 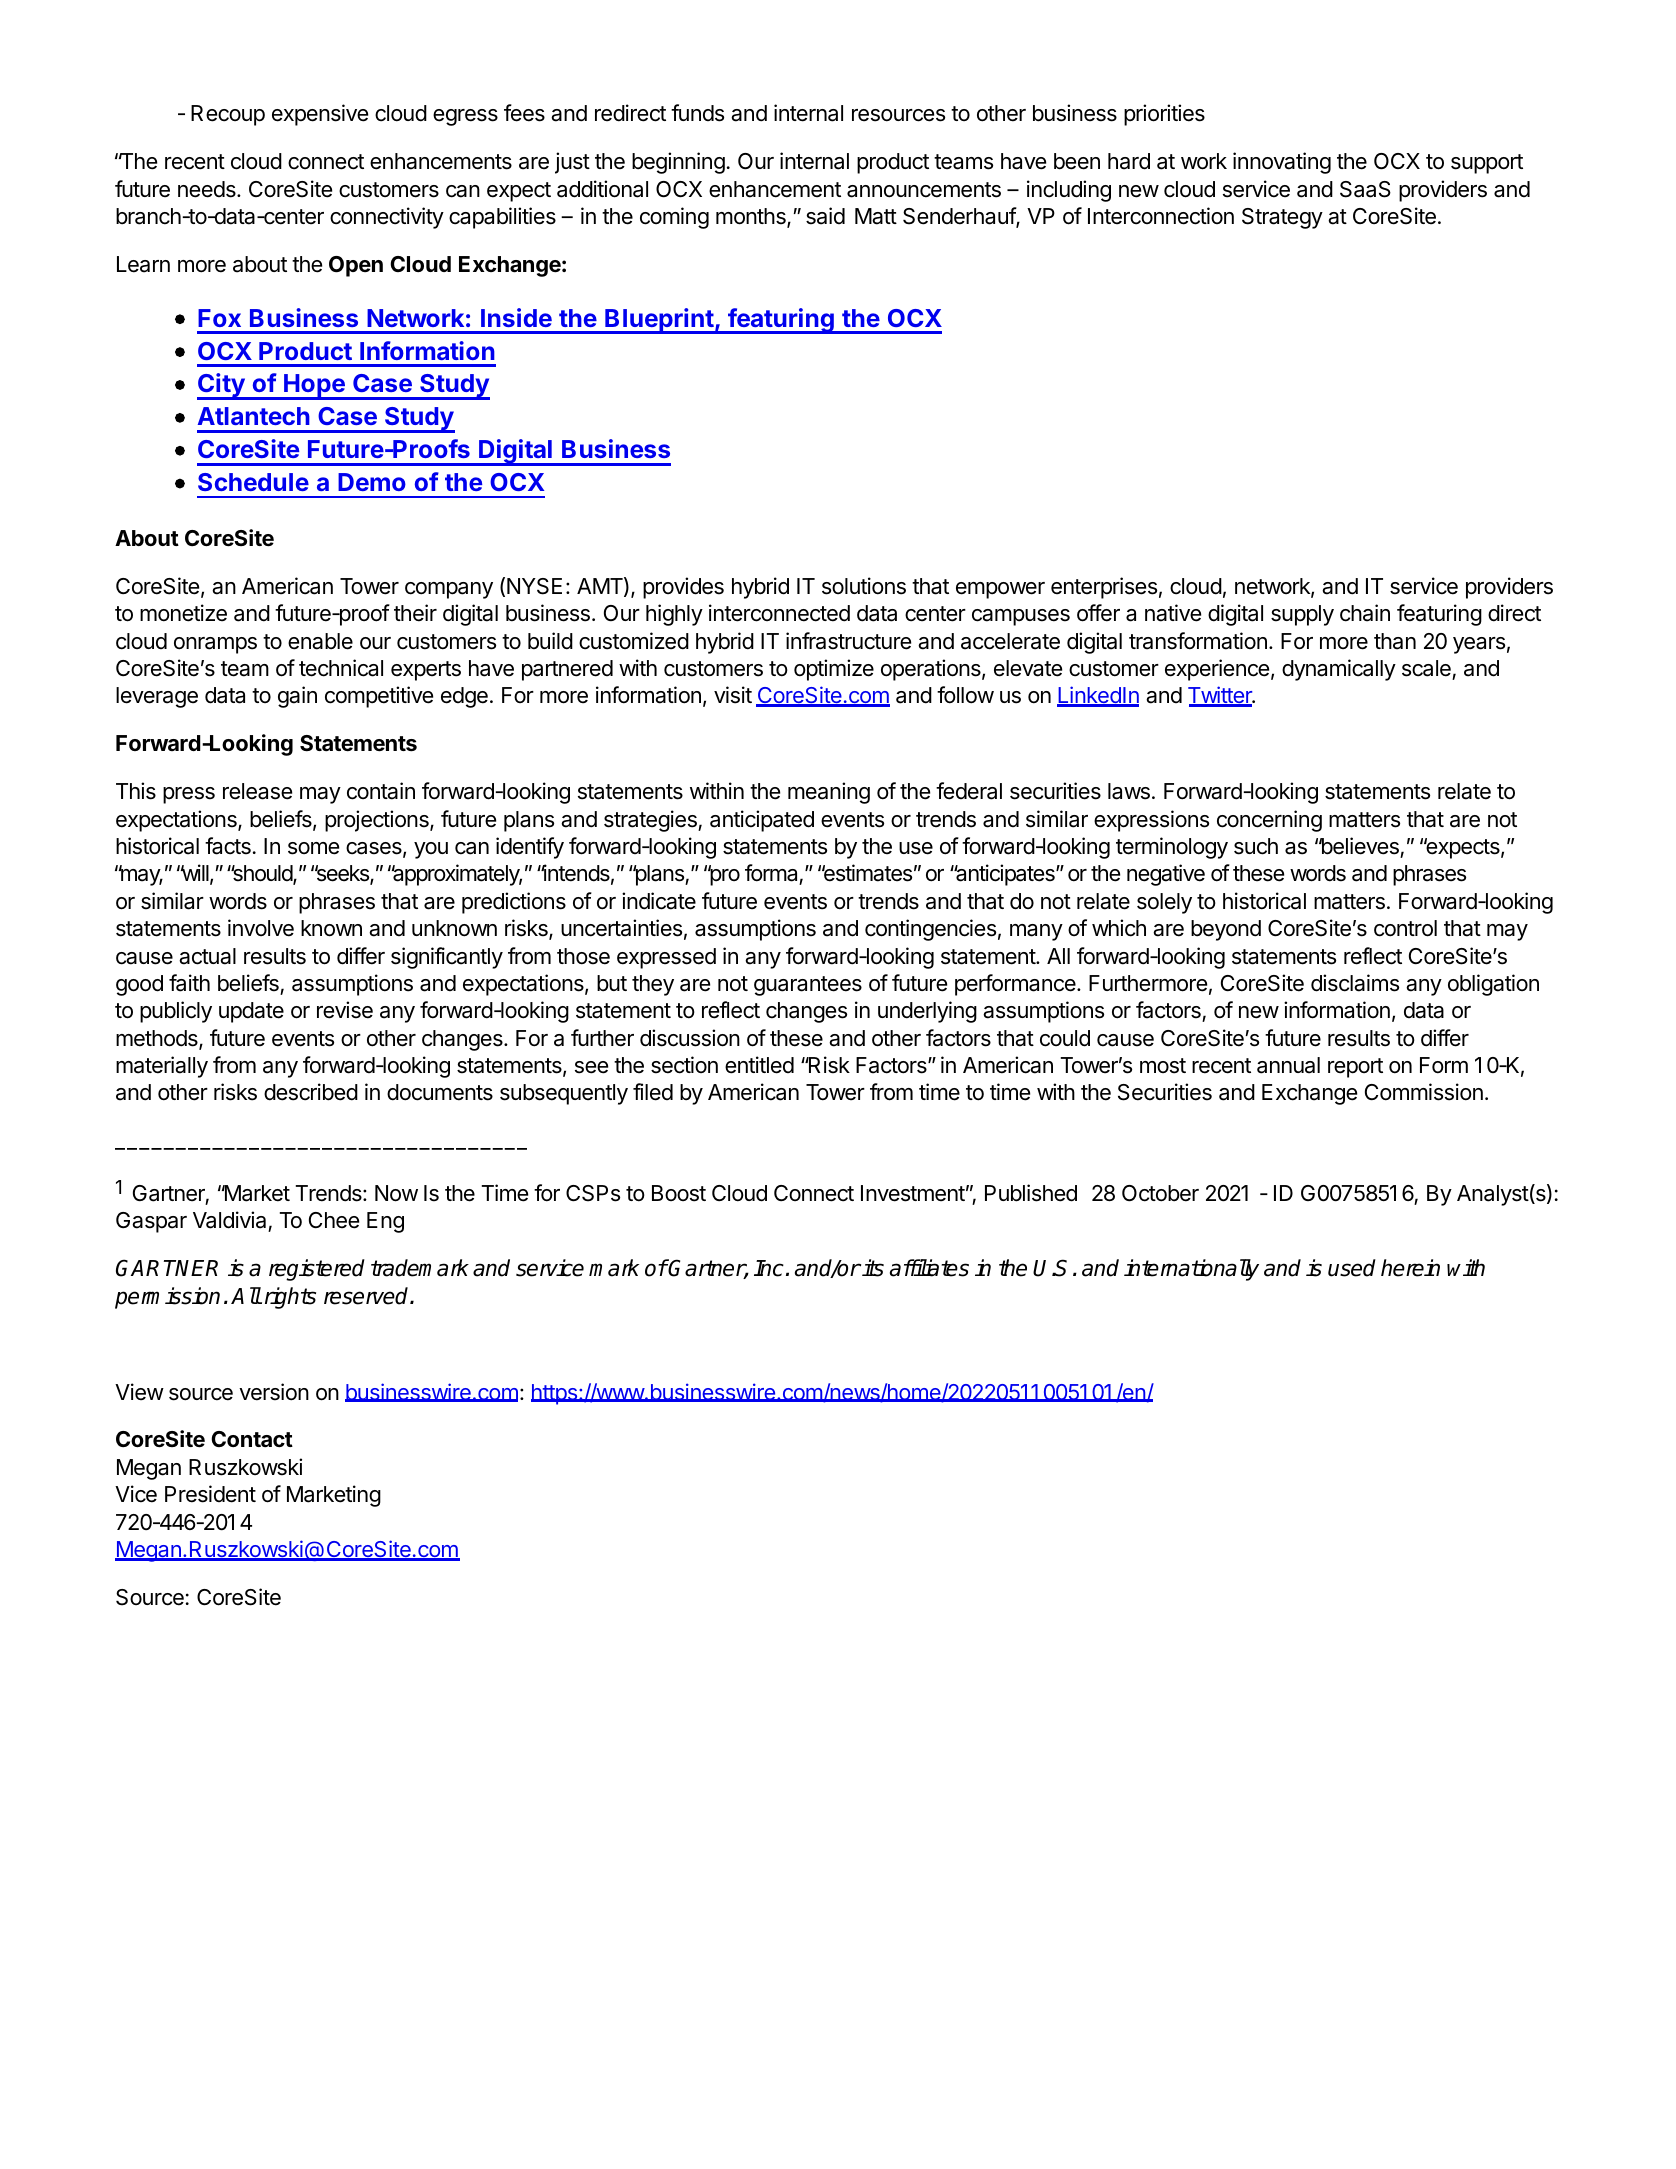 What do you see at coordinates (320, 641) in the page?
I see `enable` at bounding box center [320, 641].
